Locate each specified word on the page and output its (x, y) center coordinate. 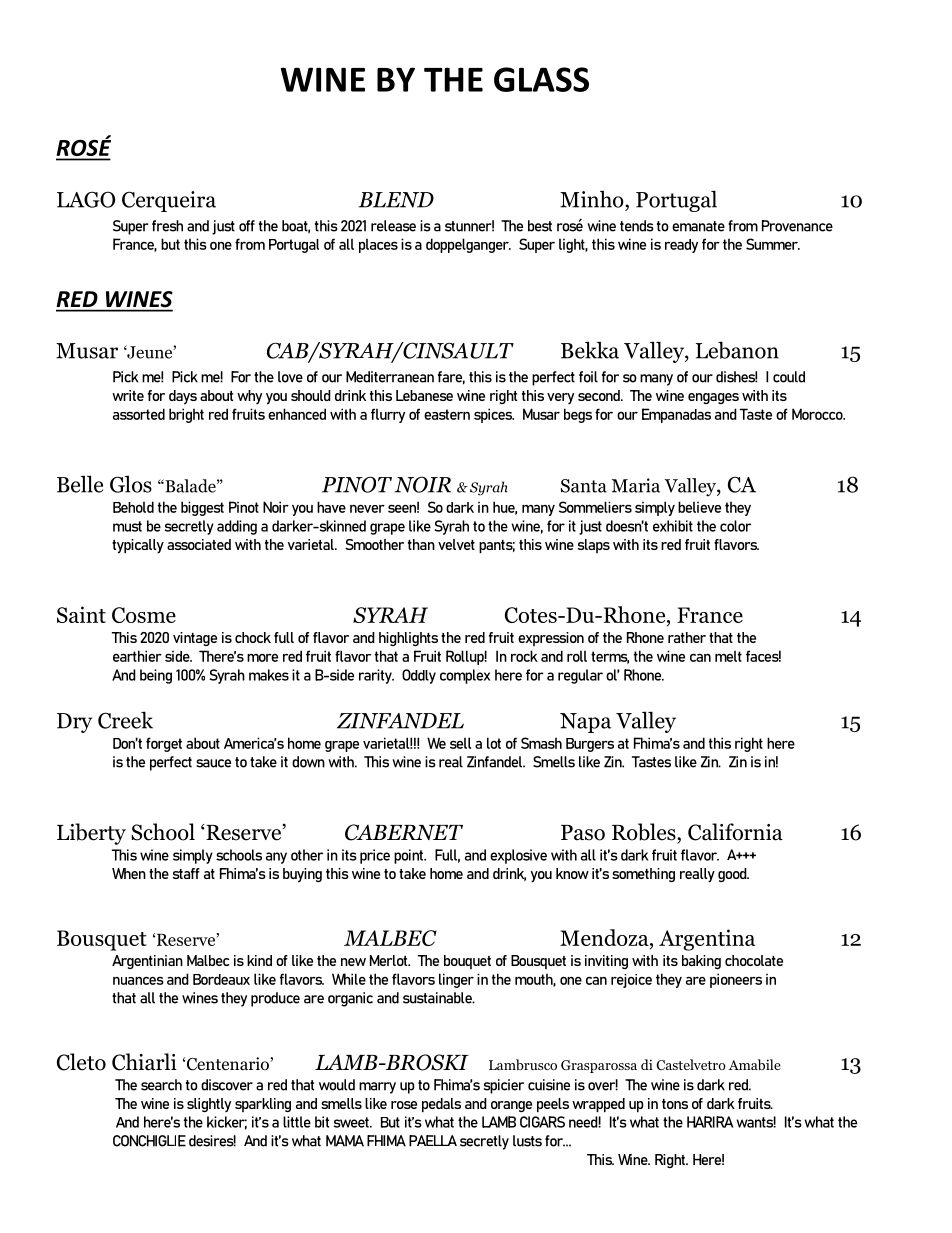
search (161, 1085)
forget (164, 744)
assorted (139, 414)
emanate (698, 226)
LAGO (86, 199)
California (735, 832)
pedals (441, 1105)
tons (675, 1104)
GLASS (541, 79)
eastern (447, 414)
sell (460, 743)
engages (713, 398)
